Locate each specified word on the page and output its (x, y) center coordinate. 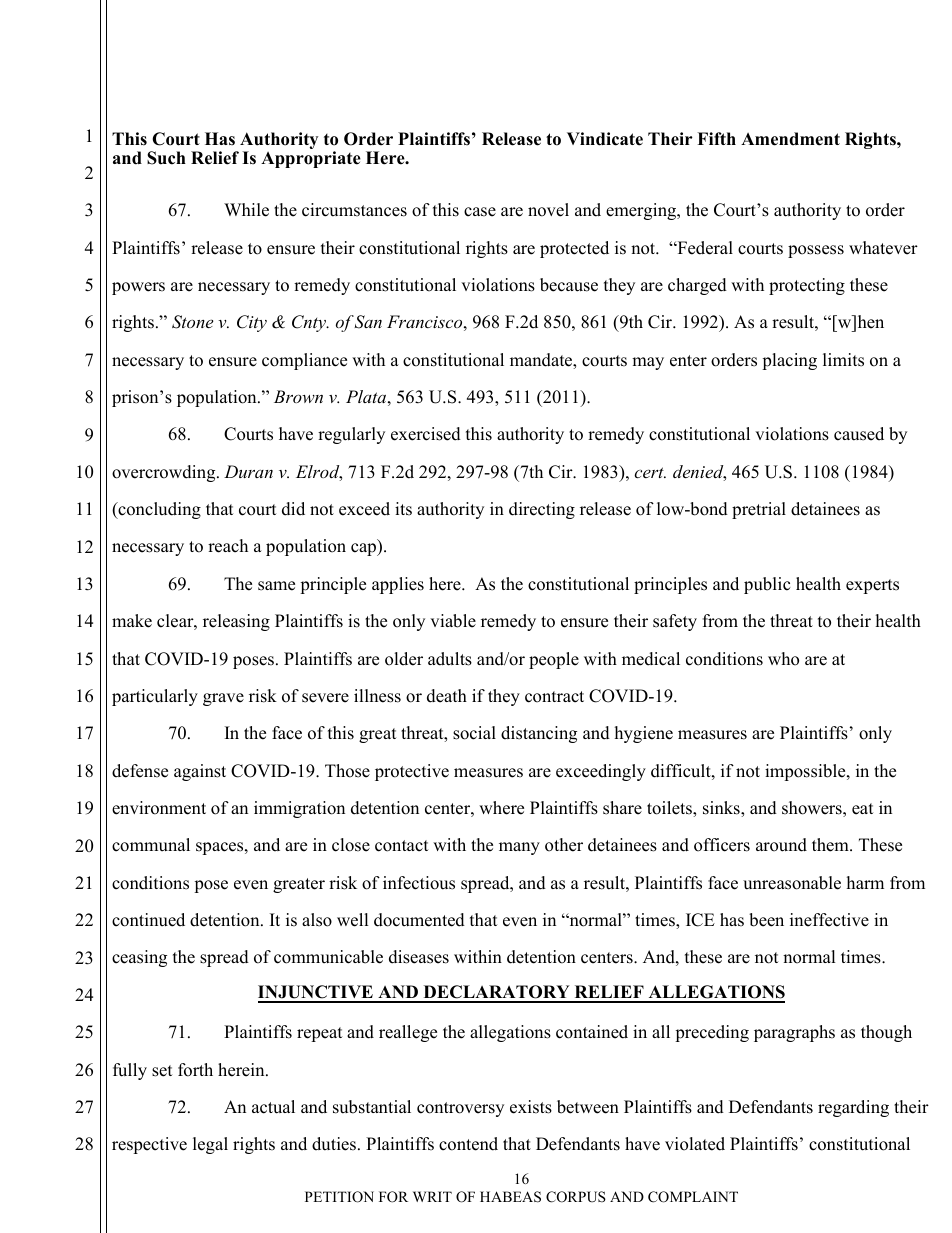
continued (148, 920)
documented (419, 920)
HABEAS (510, 1197)
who (783, 659)
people (554, 660)
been (766, 920)
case (480, 212)
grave (223, 699)
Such (166, 158)
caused (859, 434)
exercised (426, 434)
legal (210, 1145)
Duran (248, 471)
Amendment (790, 139)
